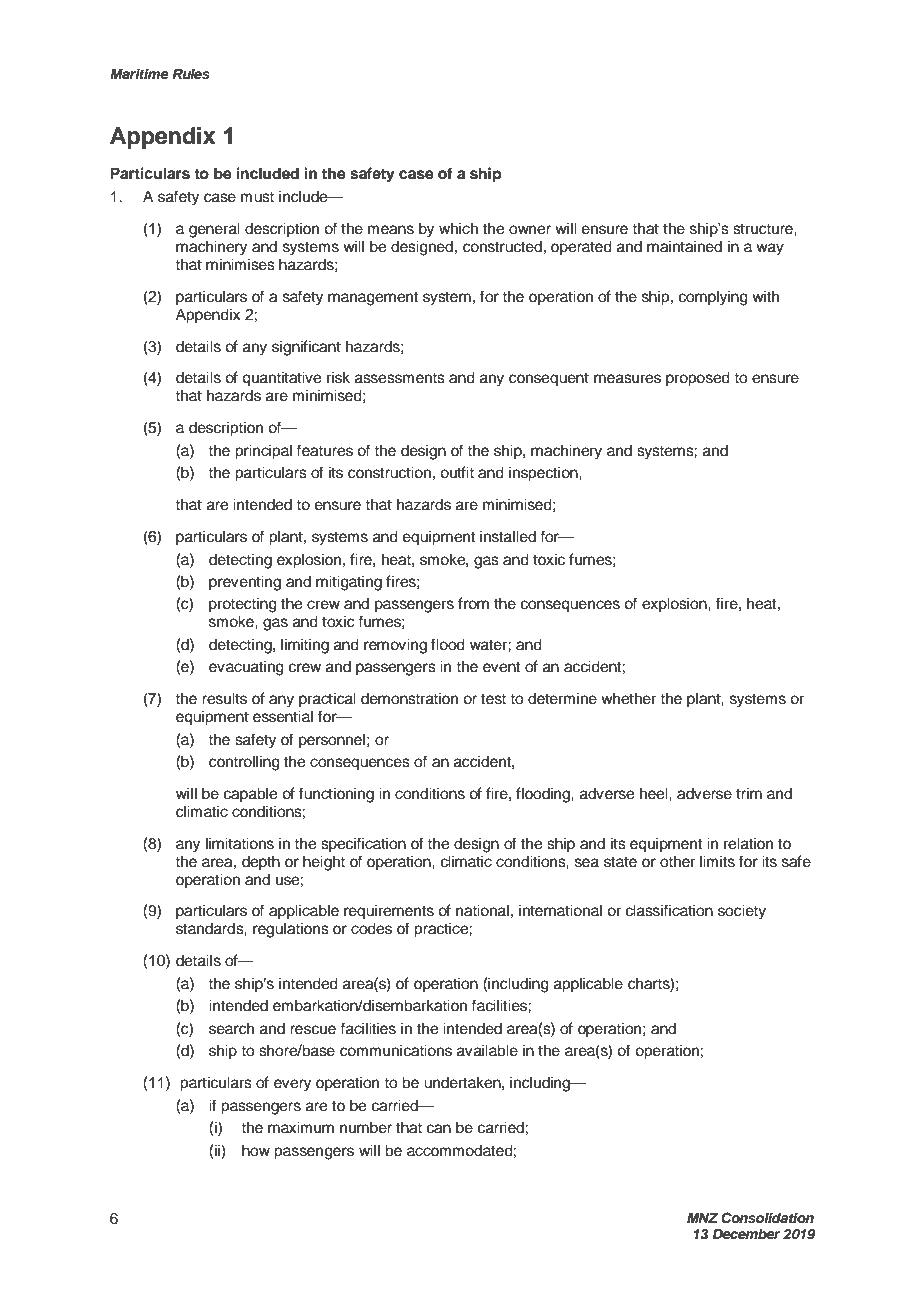 This document has width=924, height=1308. What do you see at coordinates (366, 1127) in the document?
I see `number` at bounding box center [366, 1127].
